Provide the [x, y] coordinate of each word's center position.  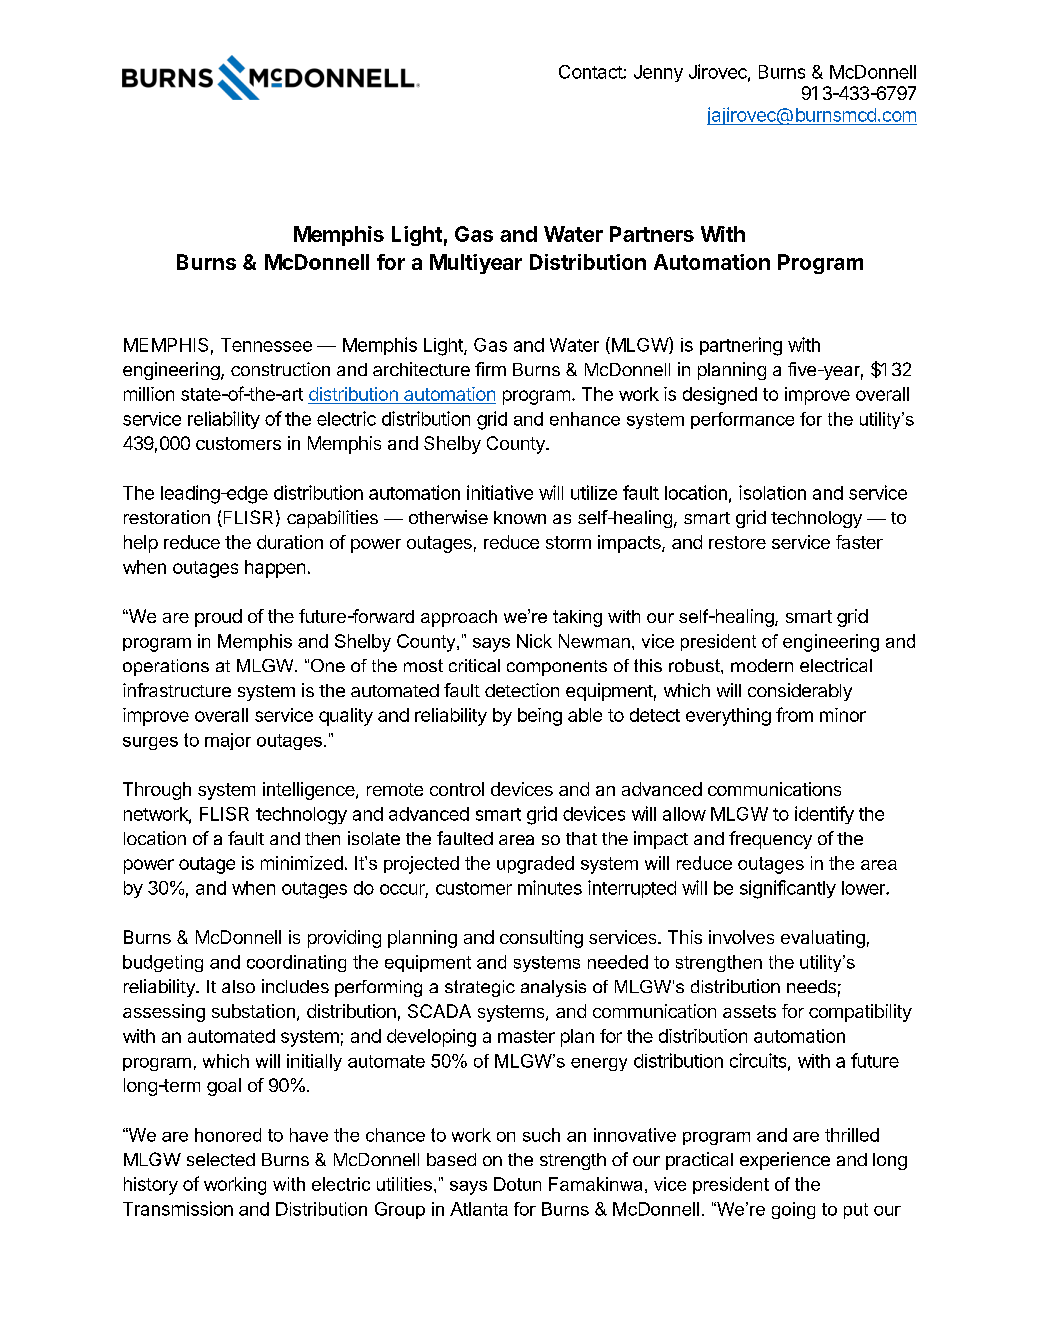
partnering [741, 346]
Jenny [658, 73]
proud [218, 618]
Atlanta [479, 1209]
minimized [302, 863]
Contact [591, 72]
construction [280, 369]
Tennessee [266, 345]
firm [490, 369]
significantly [788, 889]
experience [785, 1161]
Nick [534, 641]
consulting [541, 939]
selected [221, 1159]
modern [762, 665]
